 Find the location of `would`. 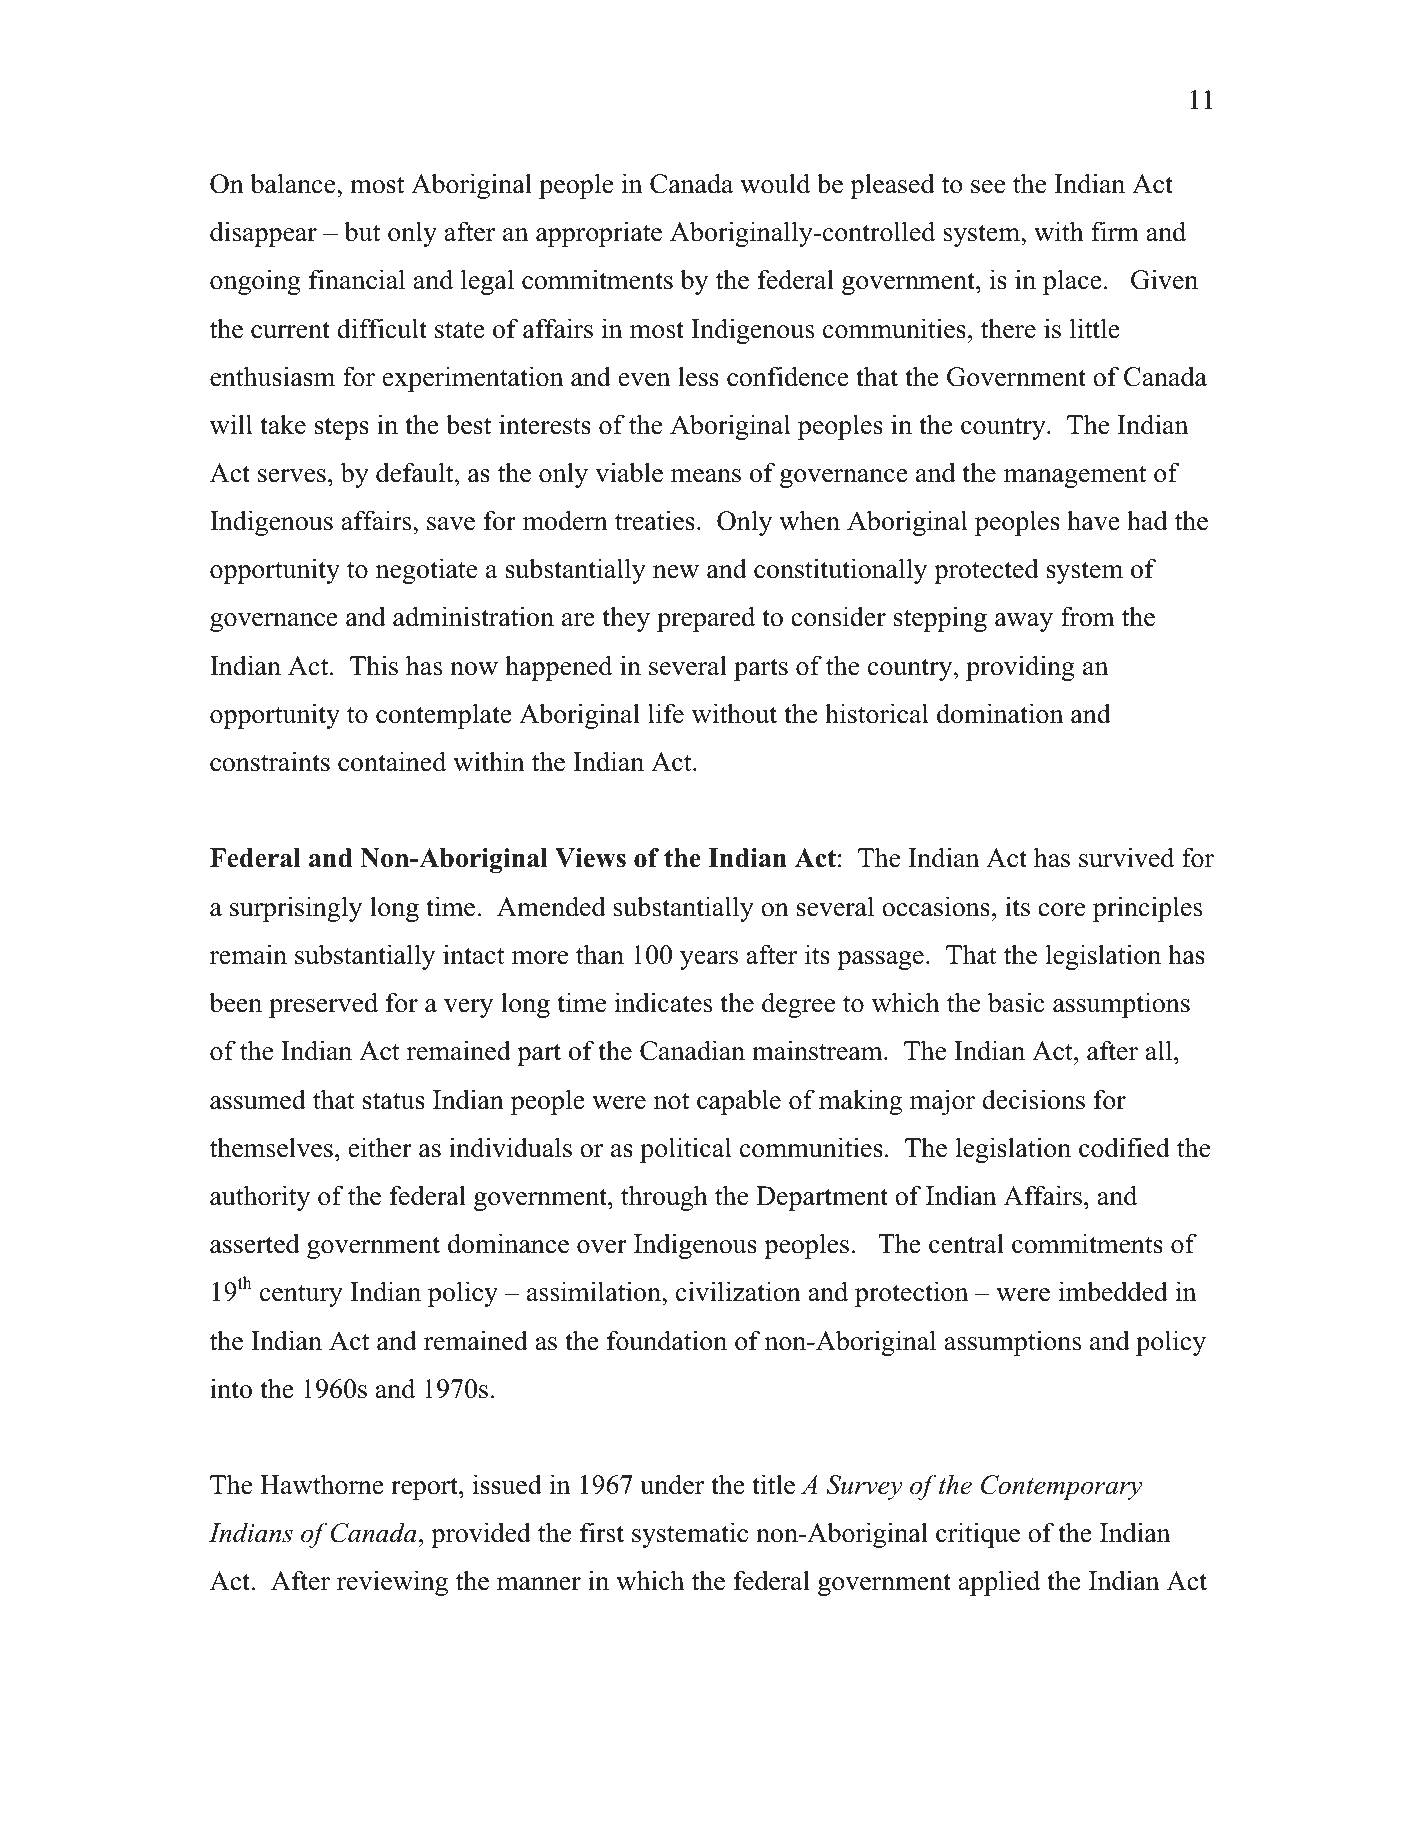

would is located at coordinates (775, 183).
